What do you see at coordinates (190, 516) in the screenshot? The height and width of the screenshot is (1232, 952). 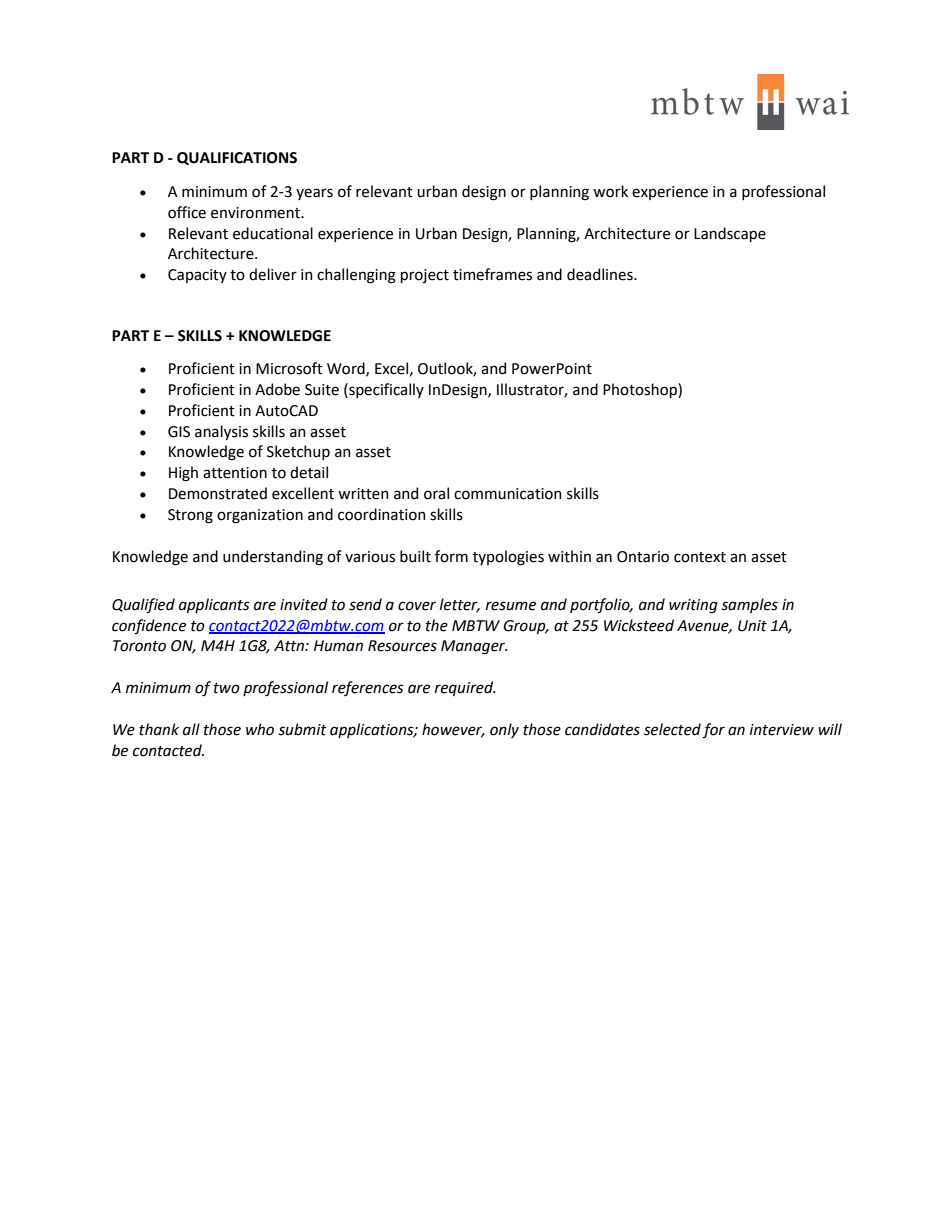 I see `Strong` at bounding box center [190, 516].
